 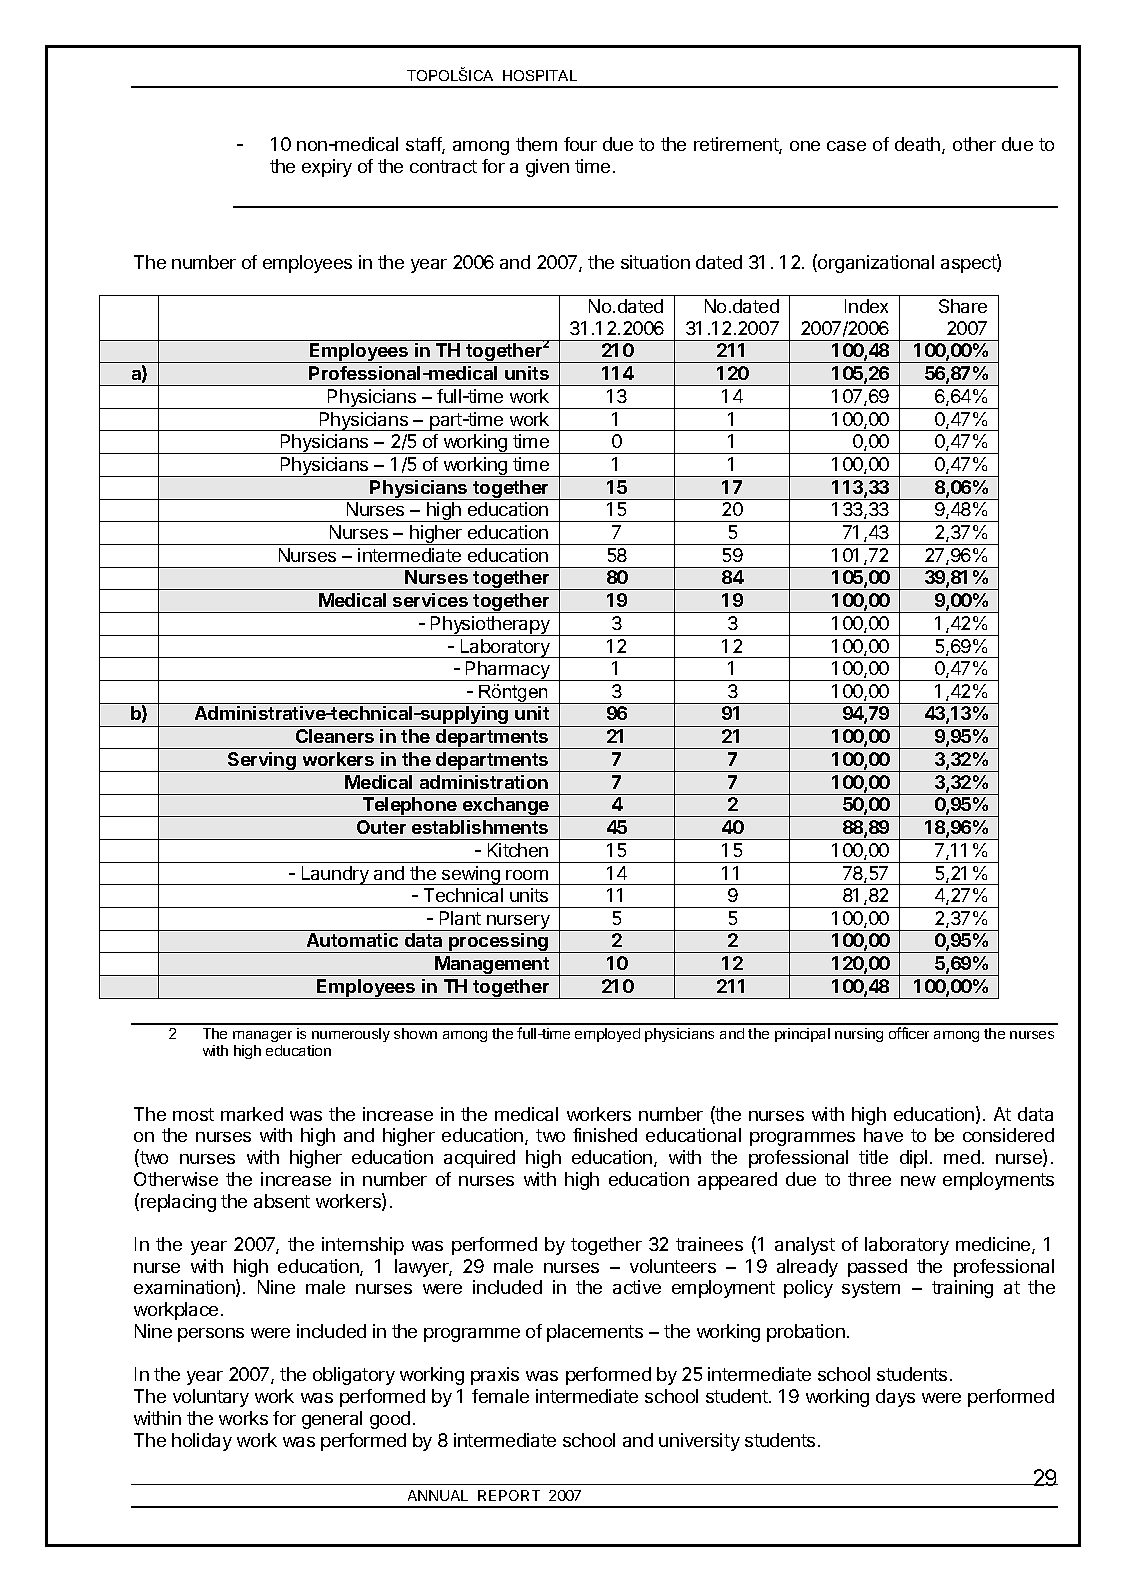 What do you see at coordinates (607, 1035) in the screenshot?
I see `employed` at bounding box center [607, 1035].
